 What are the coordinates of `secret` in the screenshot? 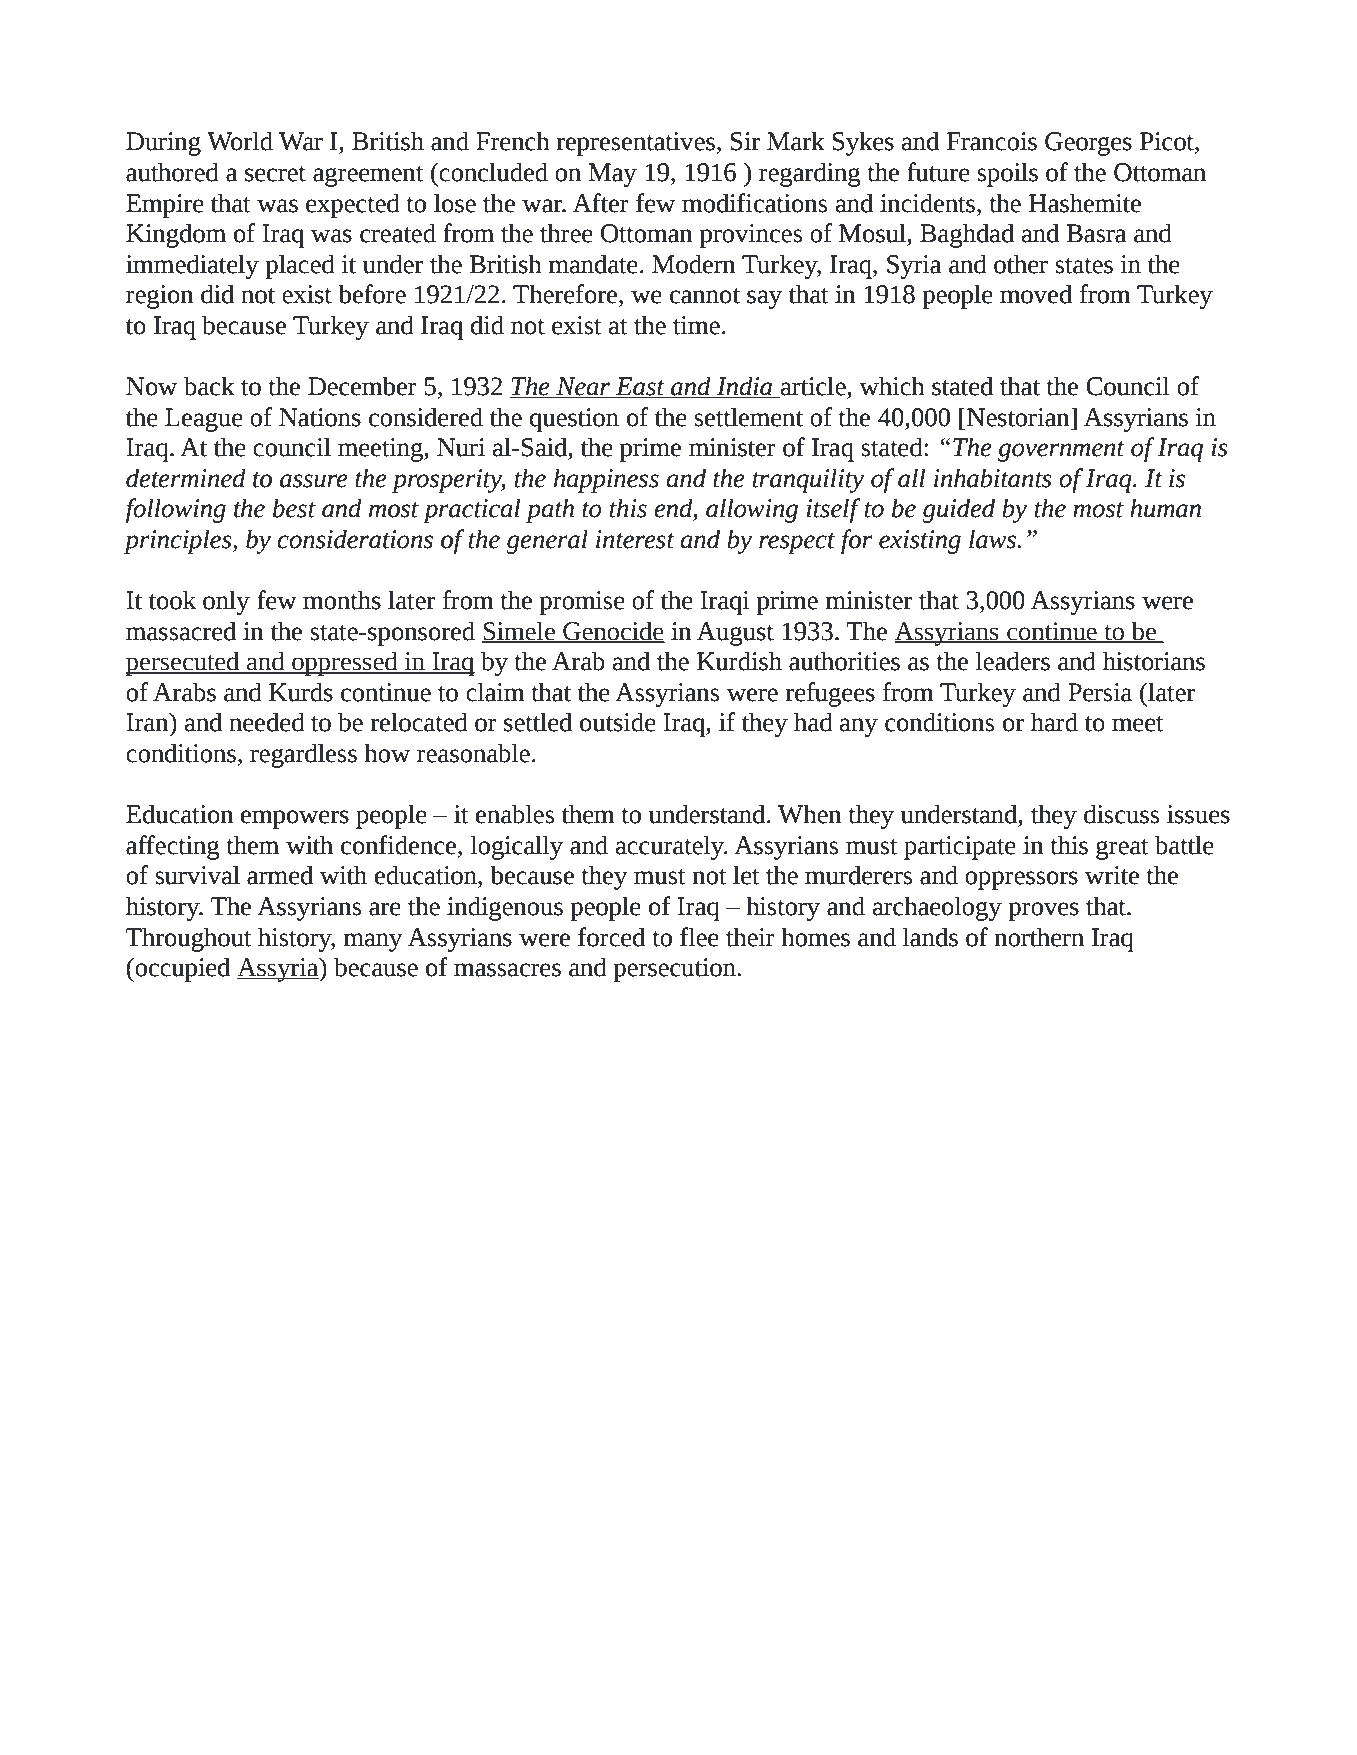 It's located at (275, 174).
